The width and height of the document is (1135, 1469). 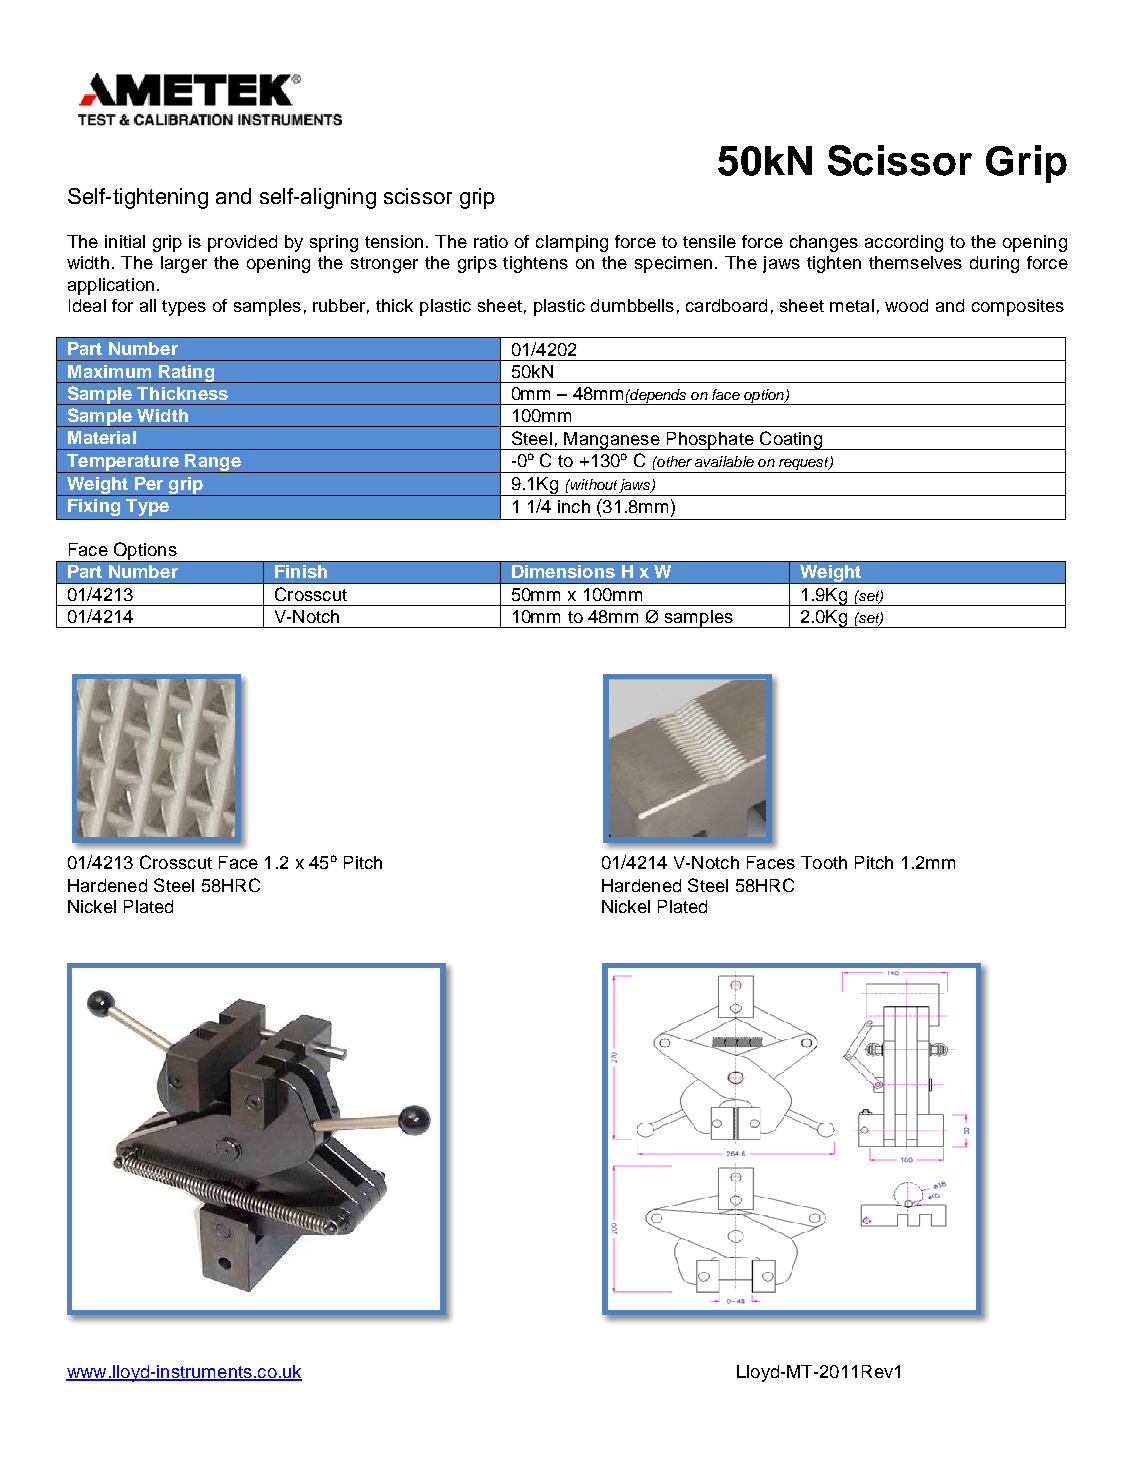 I want to click on Coating, so click(x=790, y=440).
